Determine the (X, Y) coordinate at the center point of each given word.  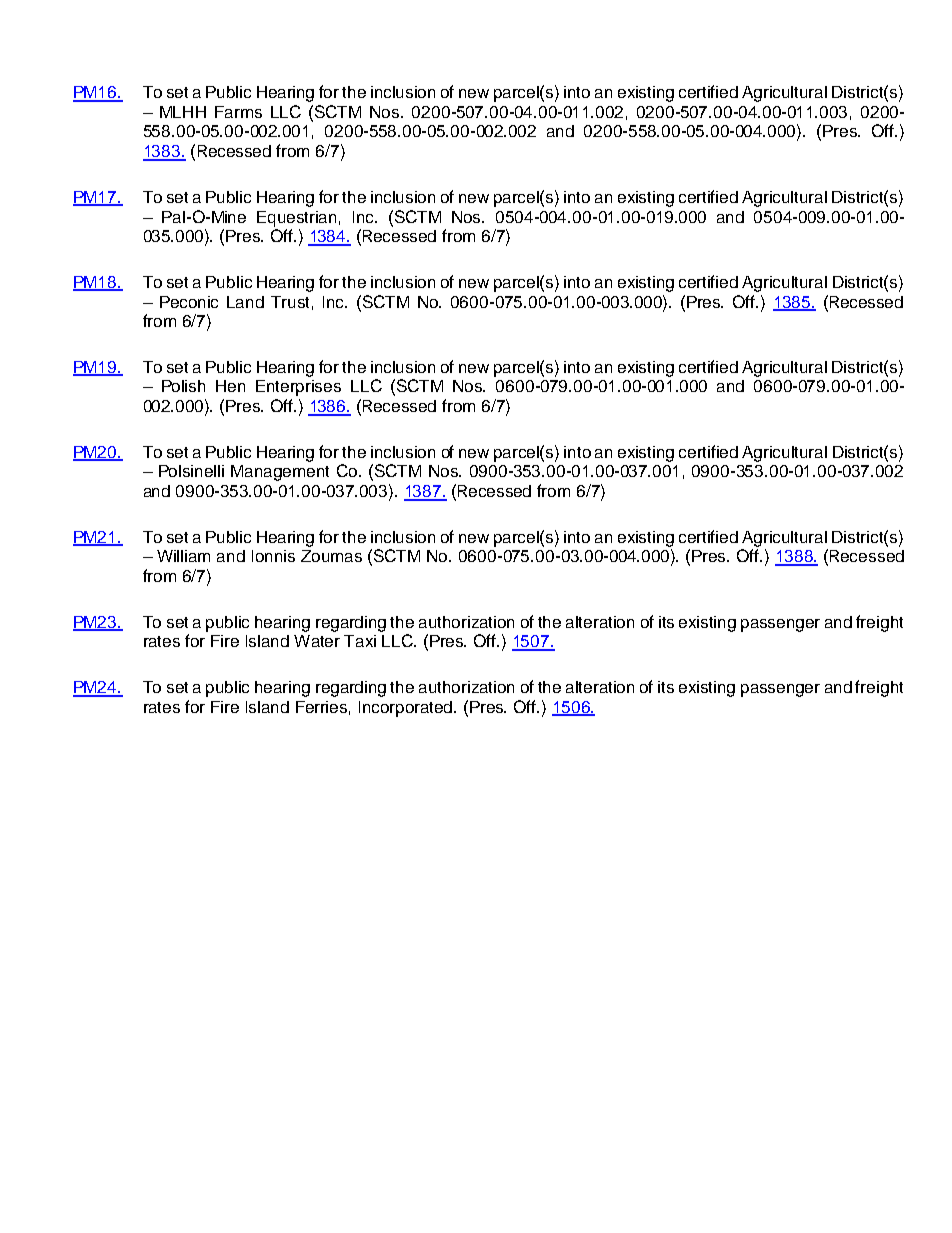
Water (317, 641)
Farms (238, 112)
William (183, 556)
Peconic (189, 302)
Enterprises (298, 388)
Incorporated (407, 709)
